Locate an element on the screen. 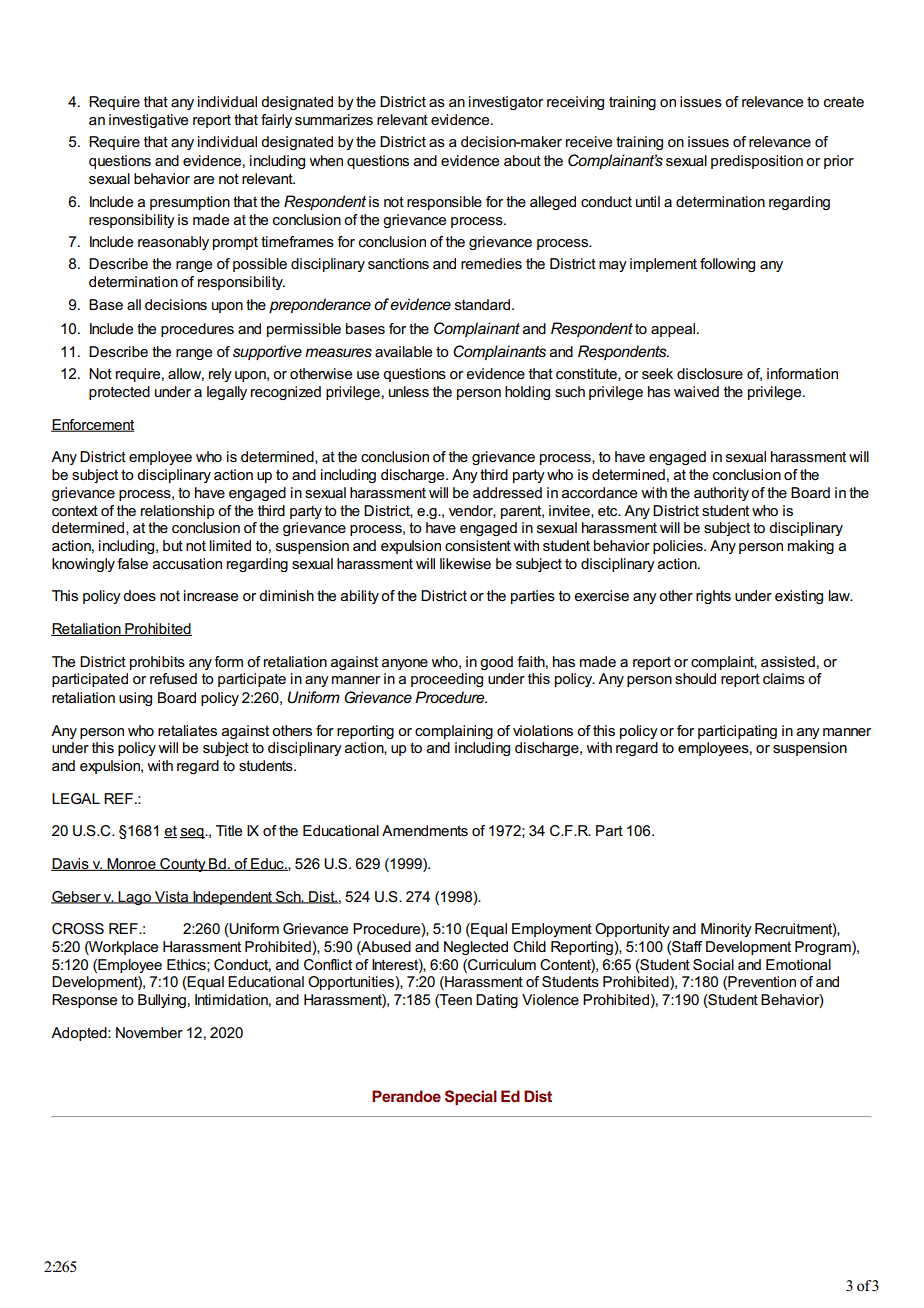 The image size is (924, 1308). investigative is located at coordinates (148, 121).
